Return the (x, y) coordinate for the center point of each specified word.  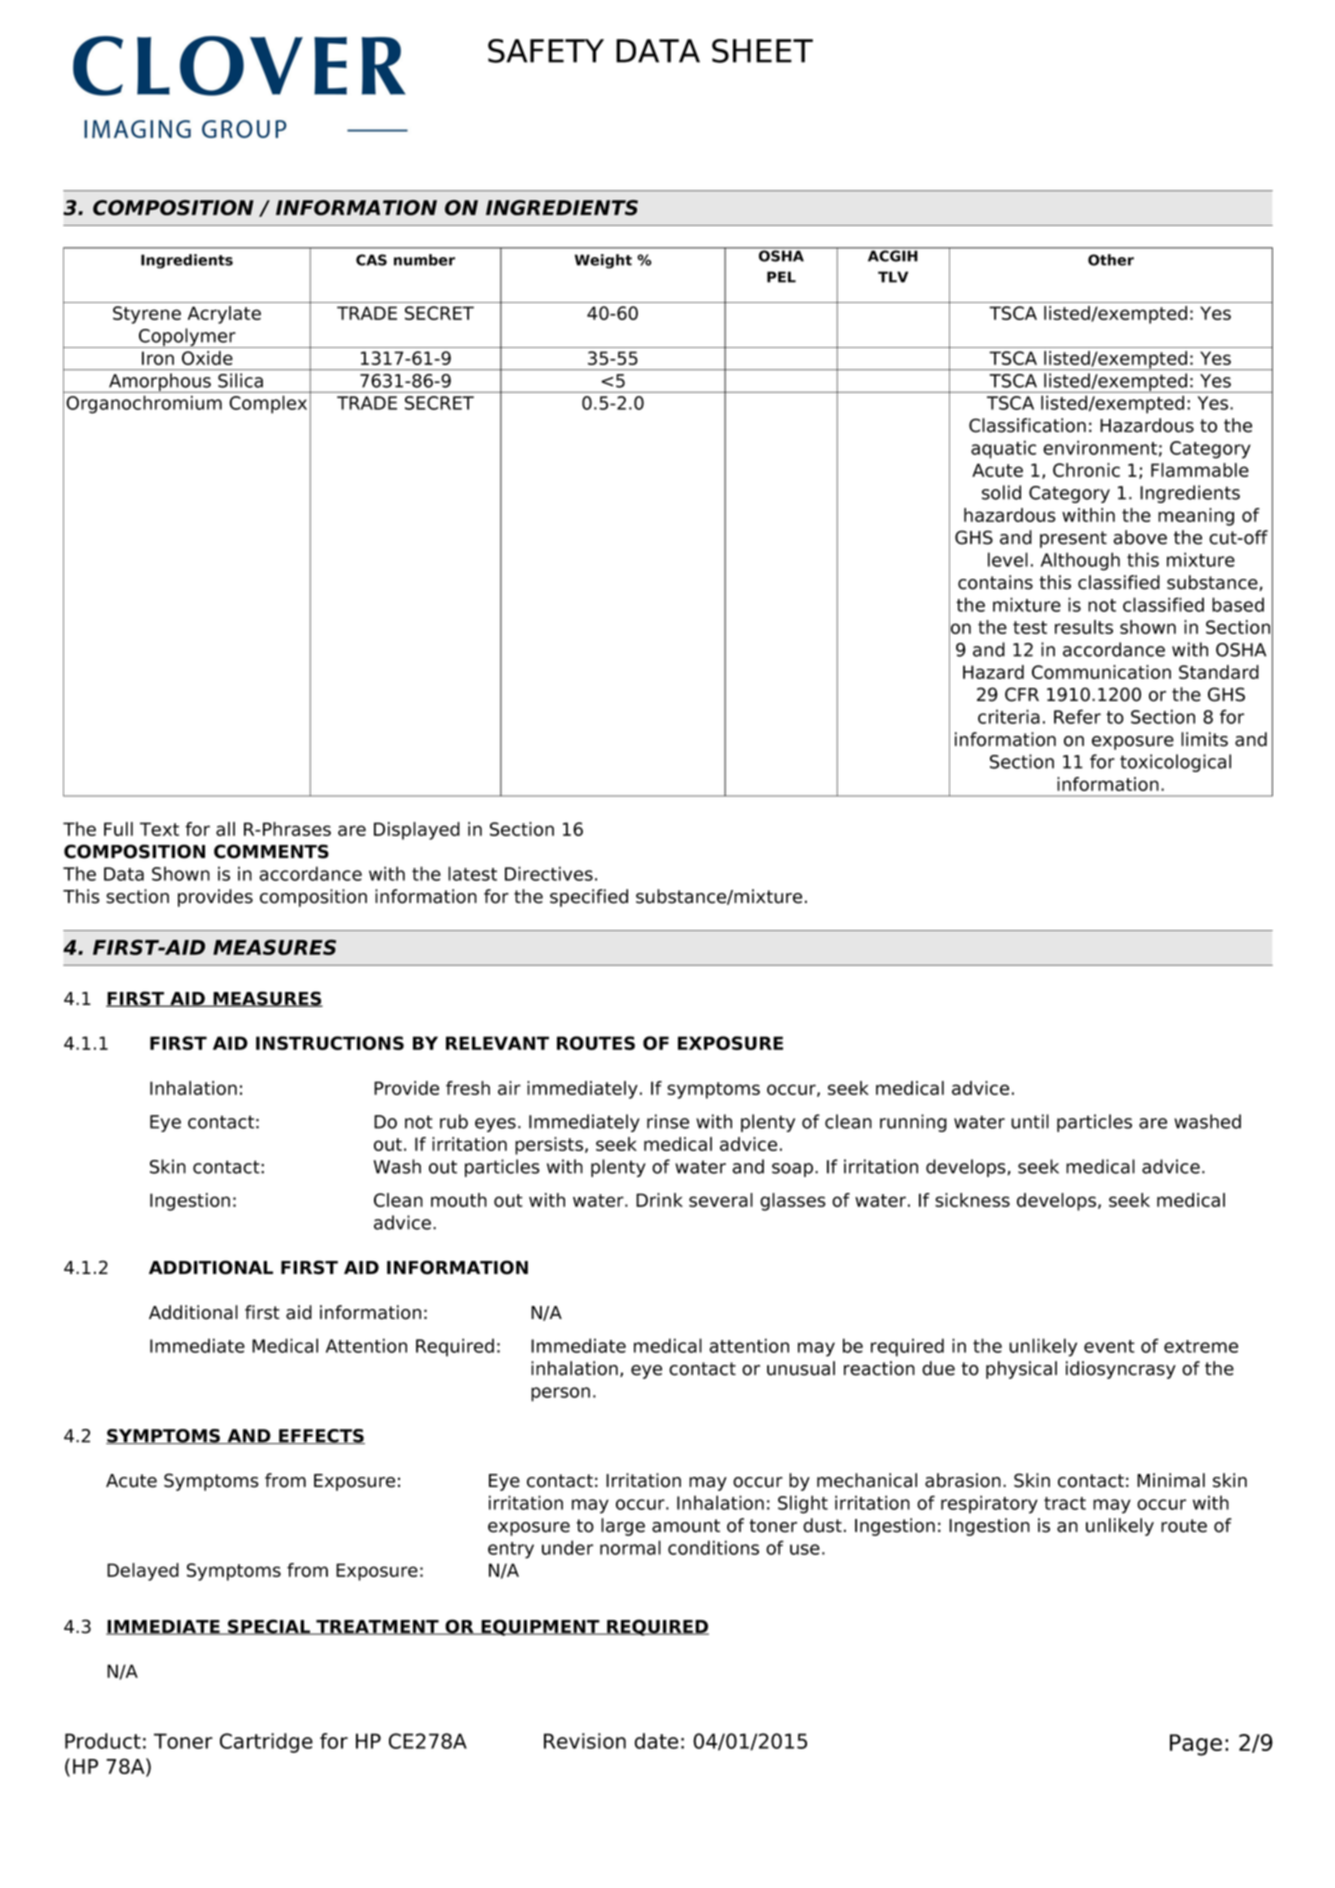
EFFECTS (321, 1436)
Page (1196, 1745)
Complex (268, 404)
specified (589, 898)
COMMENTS (271, 851)
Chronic (1086, 470)
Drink (659, 1200)
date (656, 1741)
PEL (781, 277)
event (1109, 1346)
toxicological (1175, 763)
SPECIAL (269, 1627)
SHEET (762, 51)
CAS (371, 260)
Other (1111, 260)
